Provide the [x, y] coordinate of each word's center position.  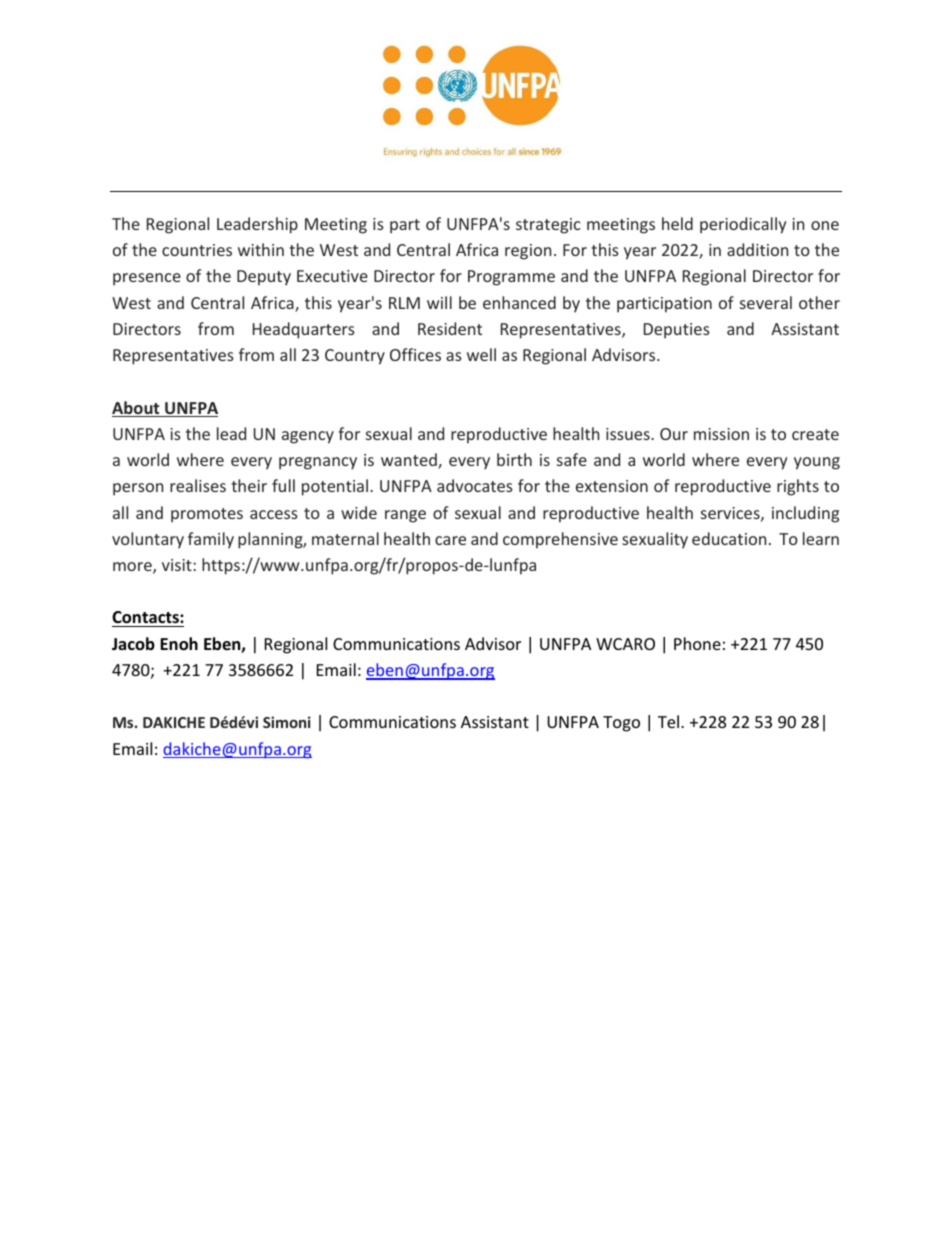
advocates [475, 485]
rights [798, 487]
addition [757, 249]
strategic [548, 226]
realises [198, 485]
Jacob [133, 643]
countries [197, 250]
